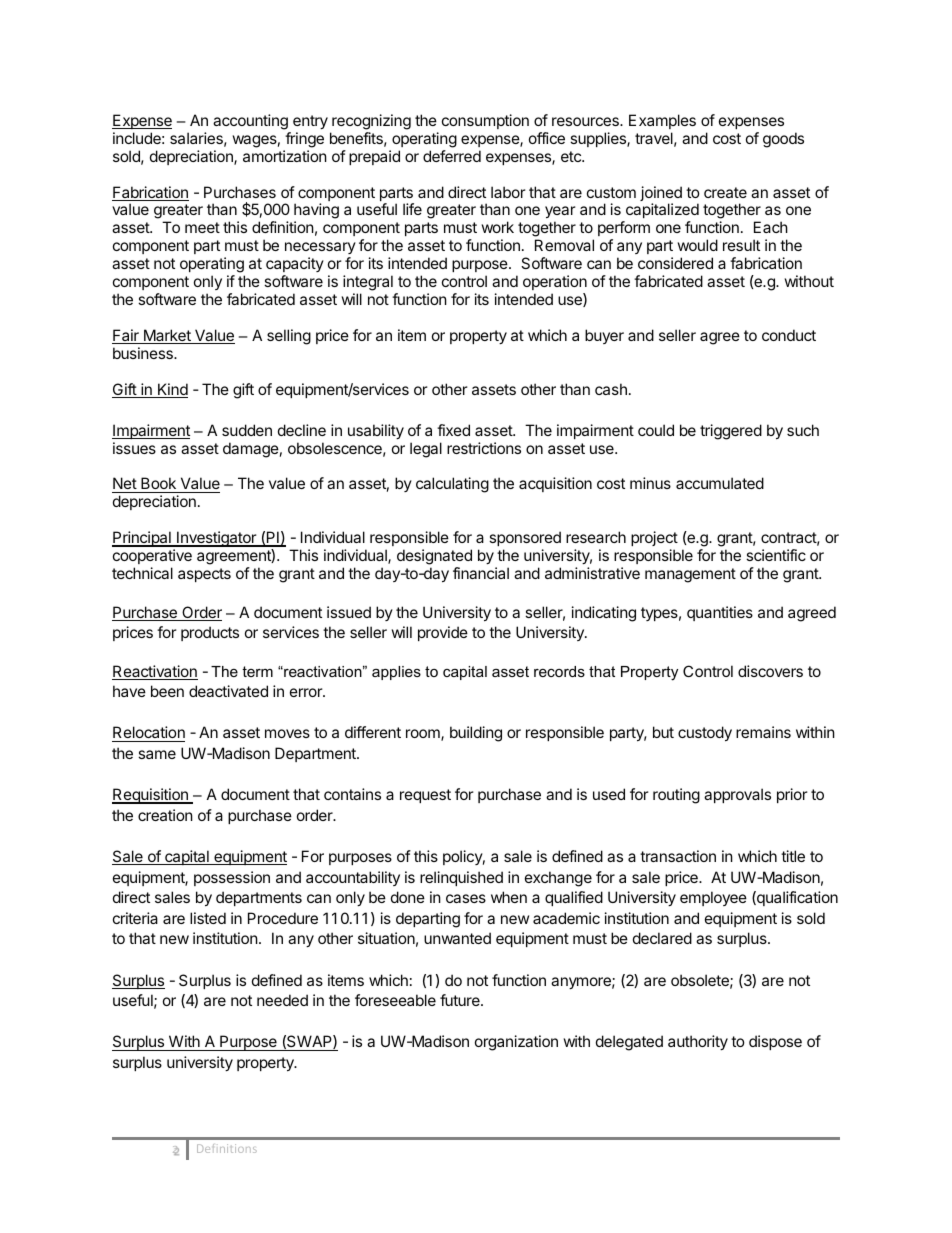 This screenshot has height=1233, width=952. I want to click on aspects, so click(204, 575).
